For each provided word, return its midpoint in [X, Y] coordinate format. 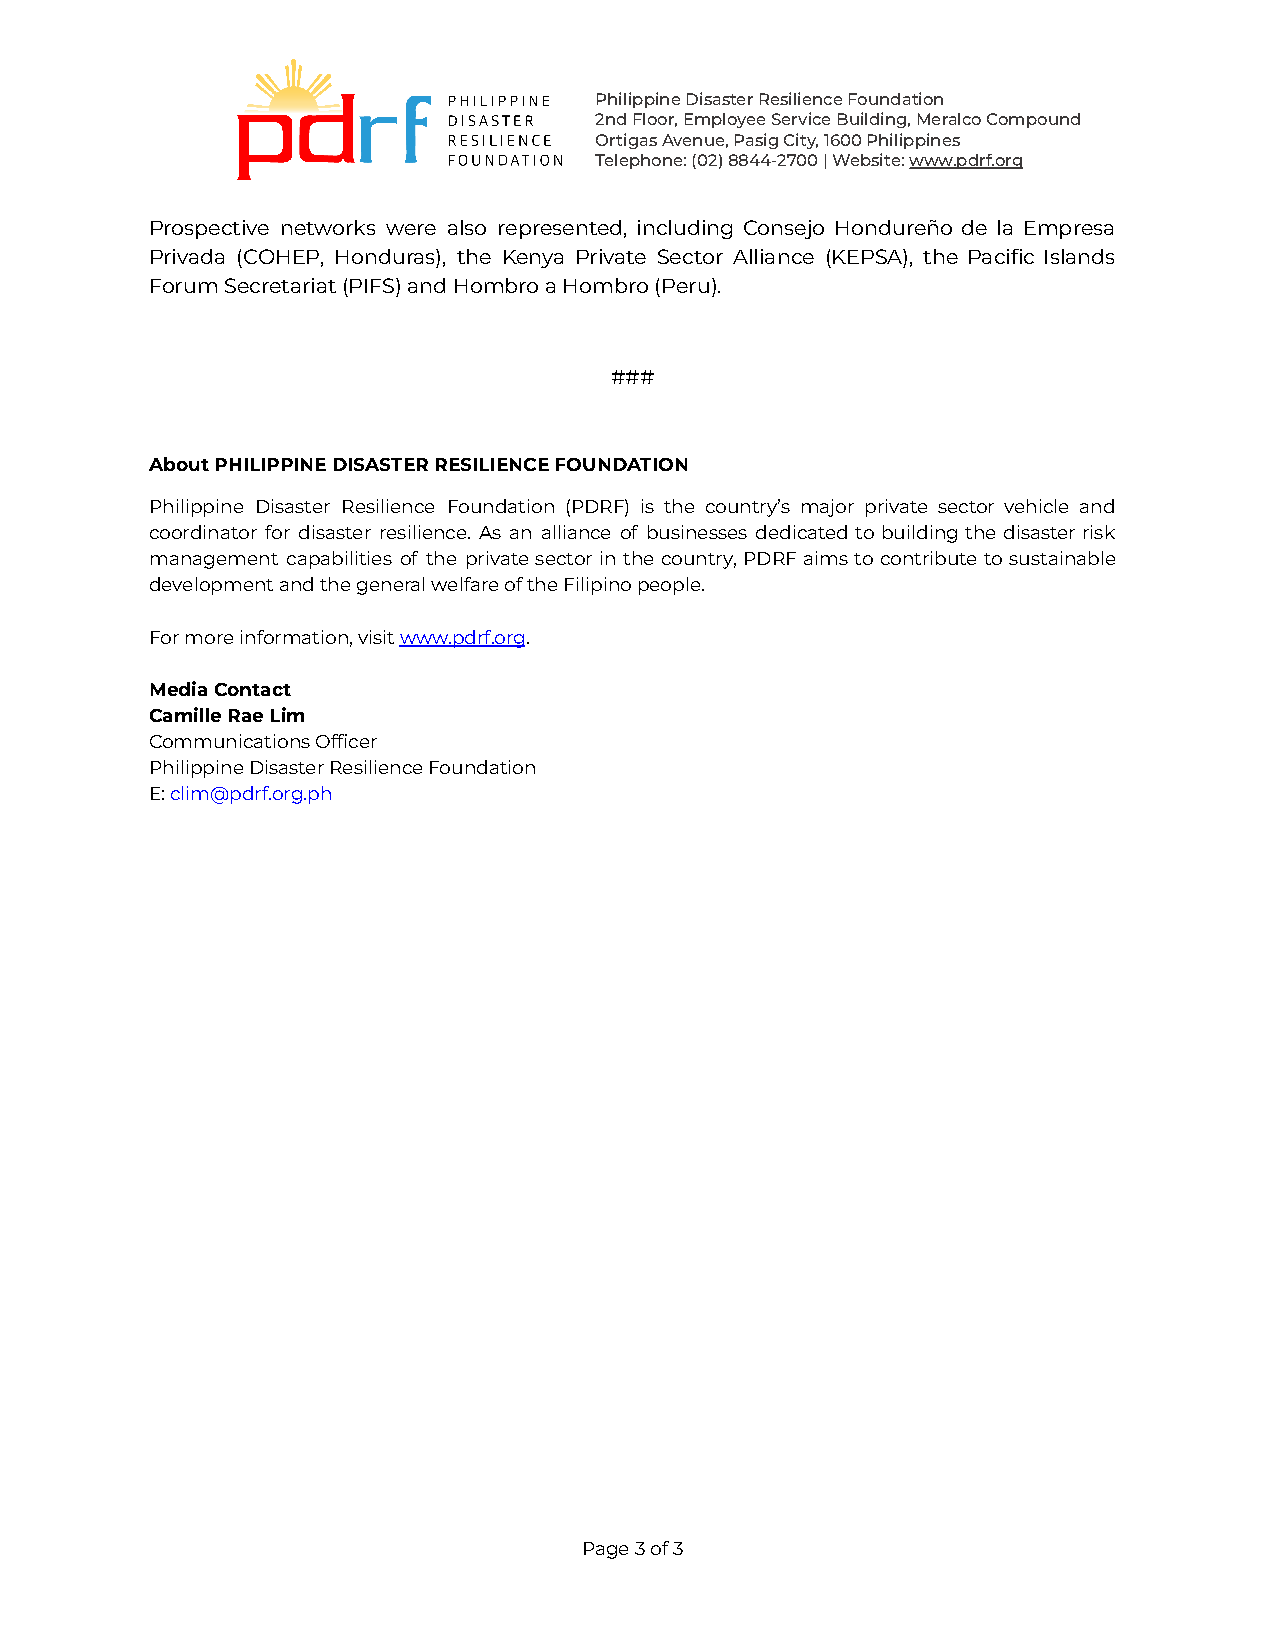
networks [328, 227]
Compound [1033, 120]
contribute [928, 558]
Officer [346, 741]
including [685, 229]
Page [606, 1550]
